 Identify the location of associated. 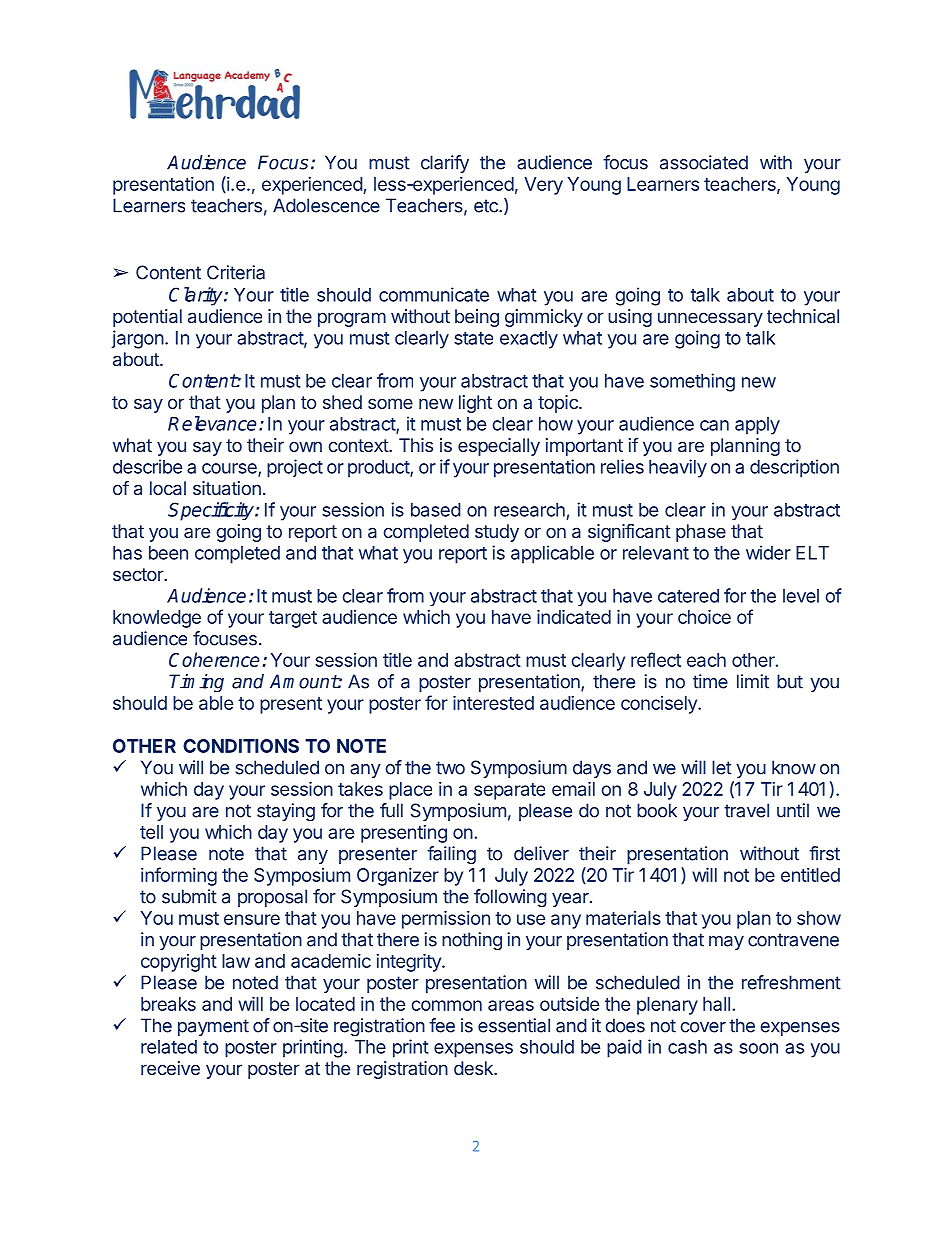
(704, 162).
